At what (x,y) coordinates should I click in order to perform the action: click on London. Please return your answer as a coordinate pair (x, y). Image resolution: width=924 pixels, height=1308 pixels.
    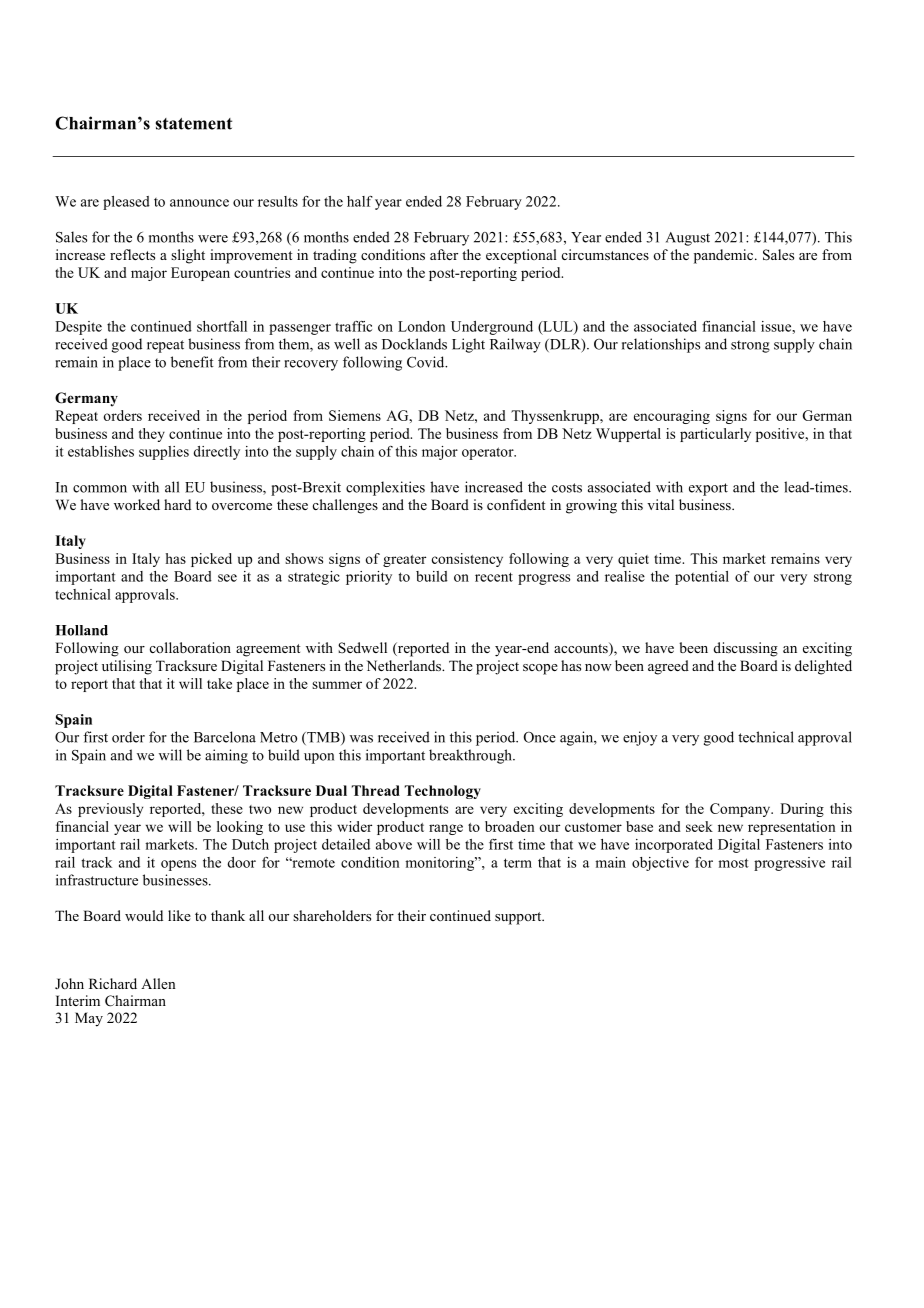
    Looking at the image, I should click on (422, 326).
